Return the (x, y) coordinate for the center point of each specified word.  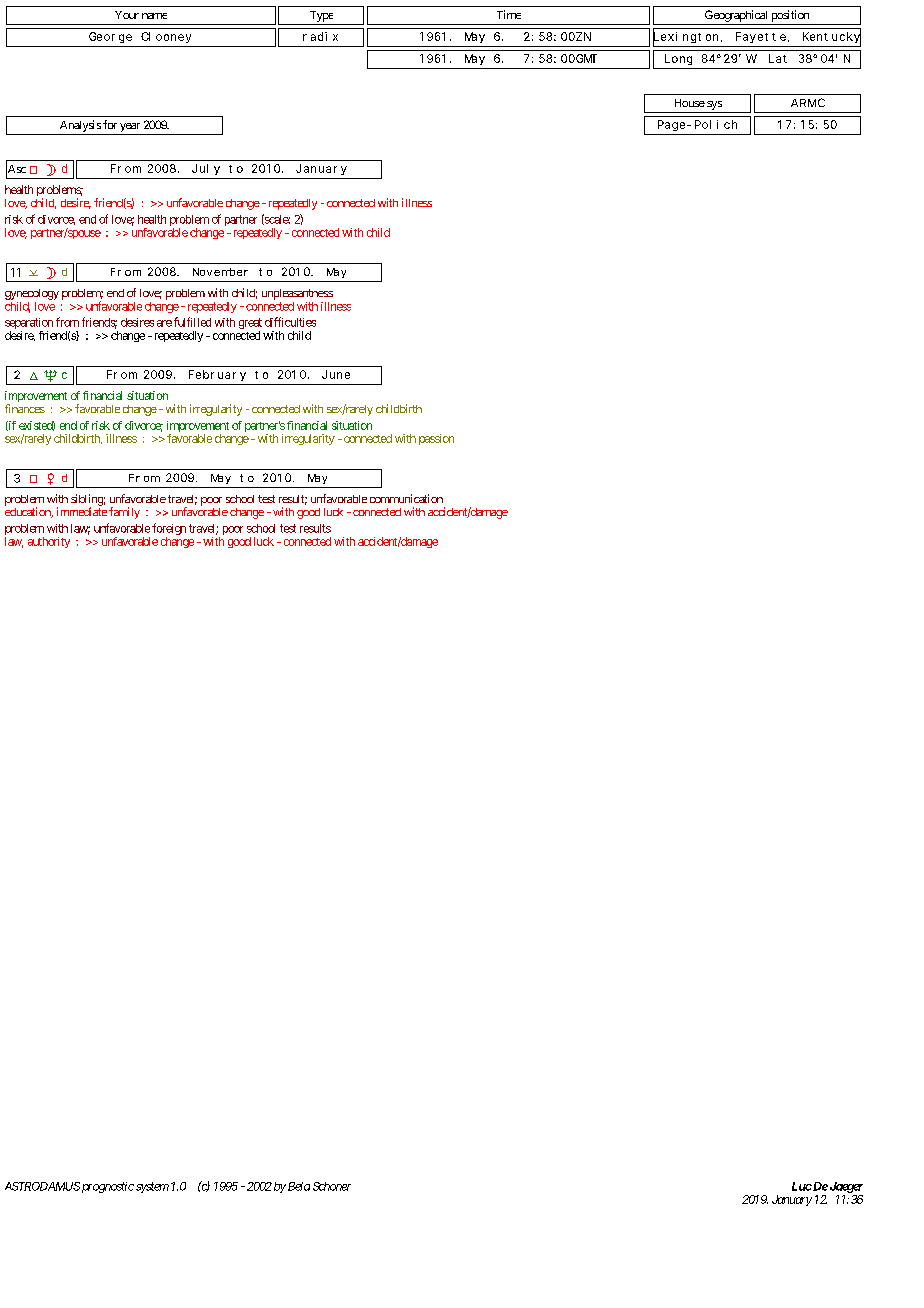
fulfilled (192, 322)
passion (436, 439)
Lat (778, 58)
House (690, 103)
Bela (299, 1186)
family (124, 513)
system (152, 1187)
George (110, 37)
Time (509, 14)
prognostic (108, 1187)
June (336, 374)
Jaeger (845, 1187)
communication (406, 498)
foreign (169, 530)
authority (49, 542)
